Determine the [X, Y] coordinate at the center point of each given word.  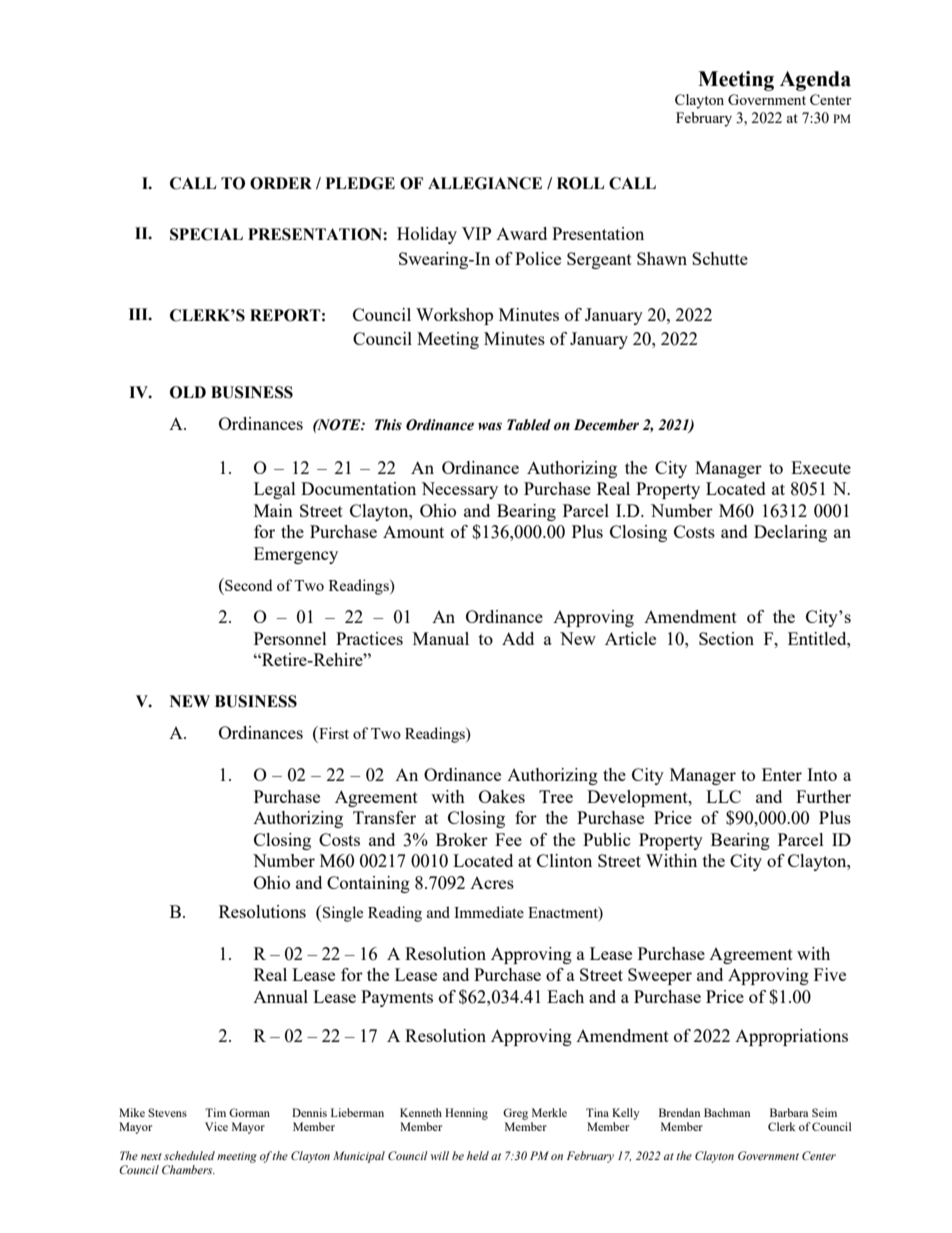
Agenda [815, 81]
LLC [723, 796]
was [490, 426]
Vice [216, 1126]
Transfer [384, 817]
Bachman [727, 1112]
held [478, 1155]
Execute [821, 467]
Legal [275, 490]
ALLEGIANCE [485, 183]
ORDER [281, 183]
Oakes [502, 796]
